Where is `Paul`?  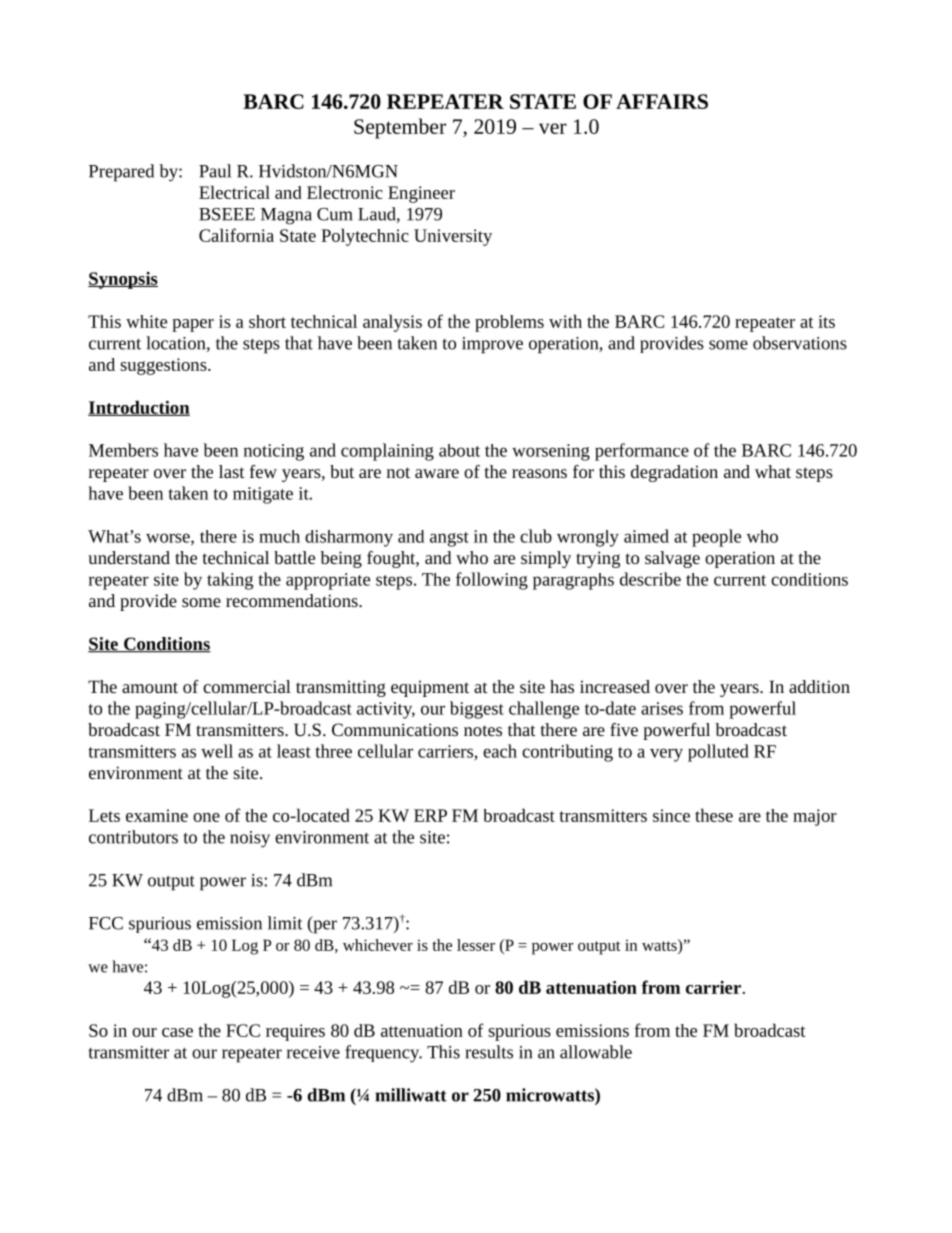
Paul is located at coordinates (215, 171).
